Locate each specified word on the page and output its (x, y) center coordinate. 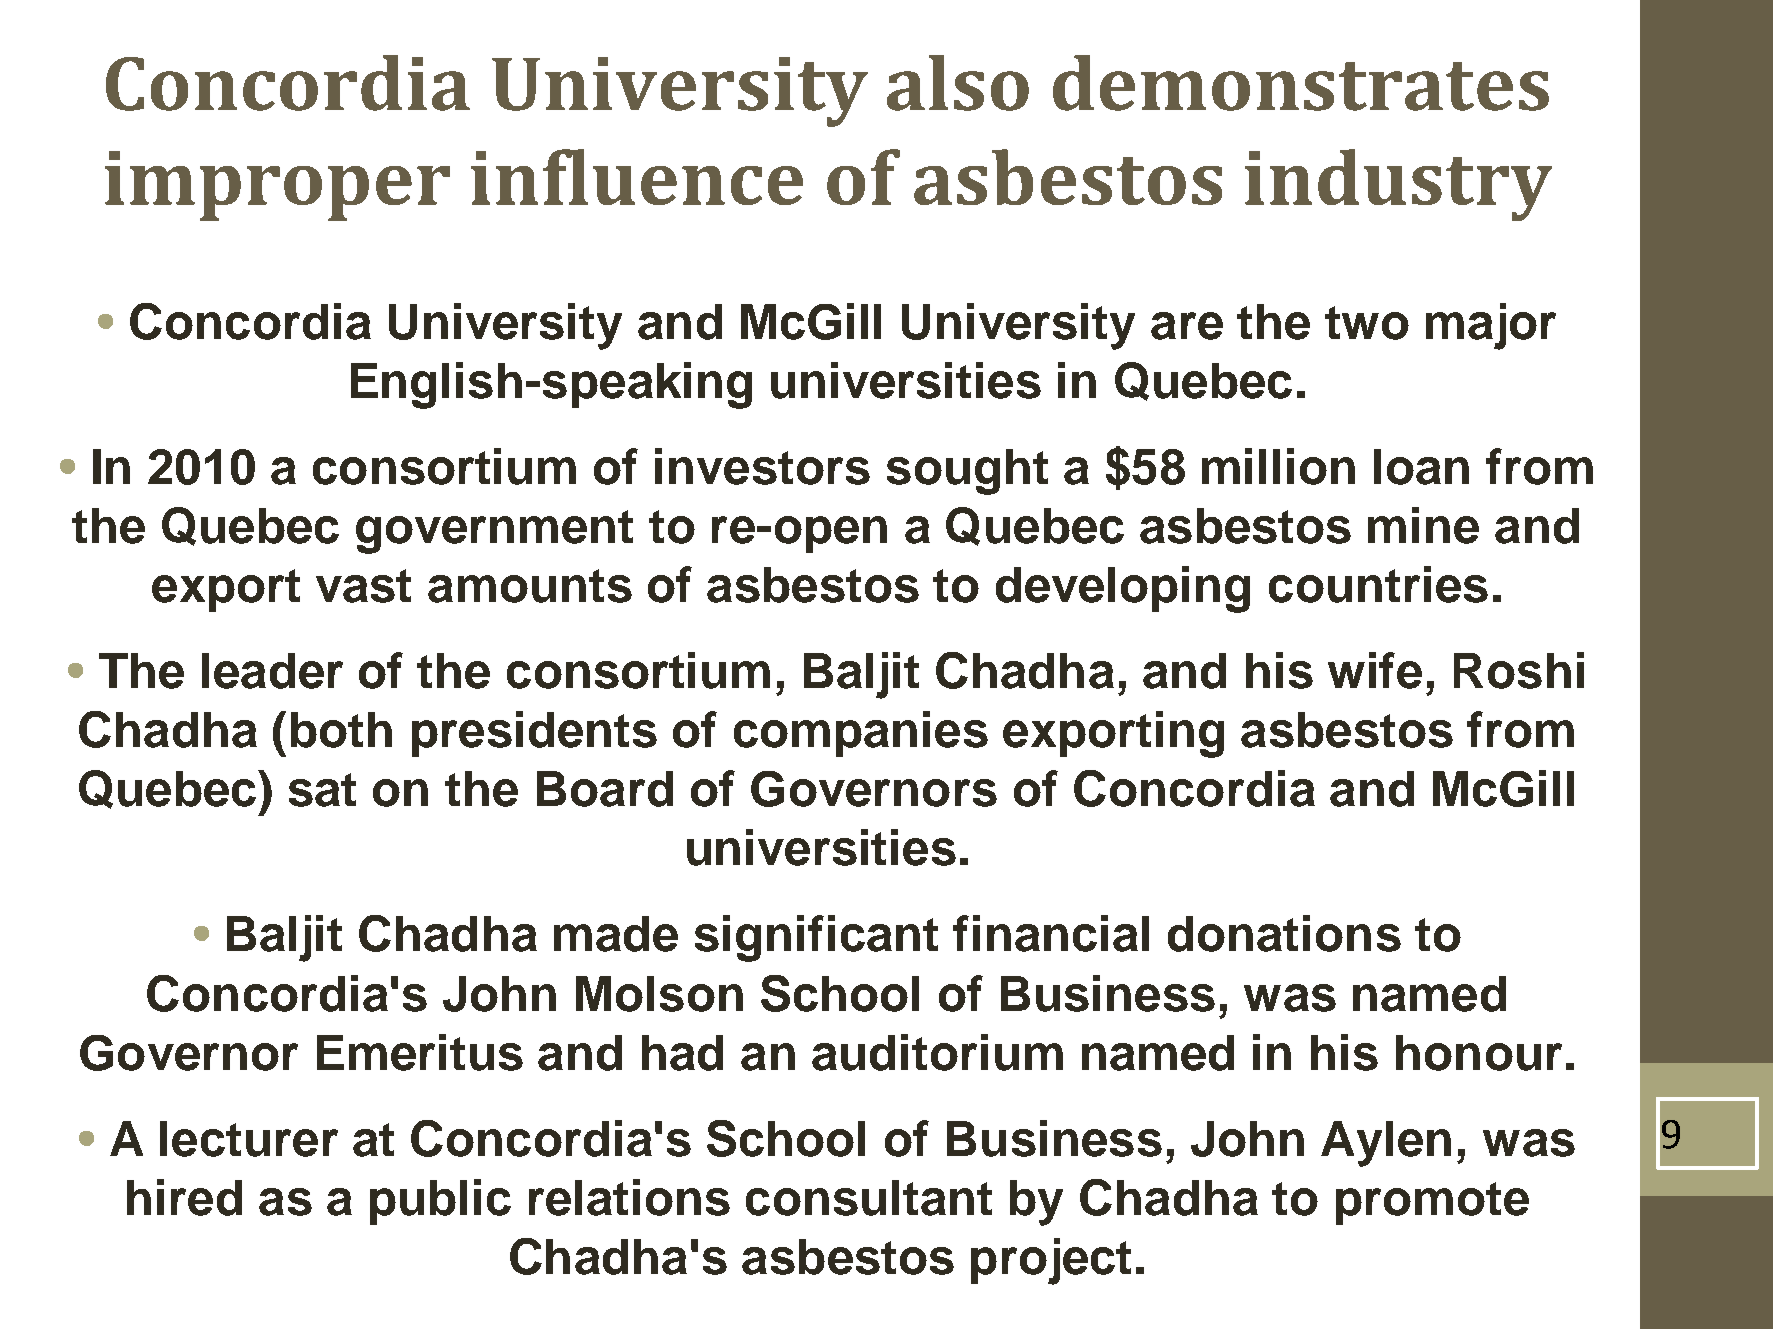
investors (762, 466)
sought (967, 472)
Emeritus (420, 1052)
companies (861, 734)
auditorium (937, 1052)
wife (1375, 670)
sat (322, 790)
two (1367, 323)
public (440, 1202)
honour (1479, 1053)
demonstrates (1301, 83)
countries (1378, 584)
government (494, 532)
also (958, 83)
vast (363, 586)
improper (277, 186)
